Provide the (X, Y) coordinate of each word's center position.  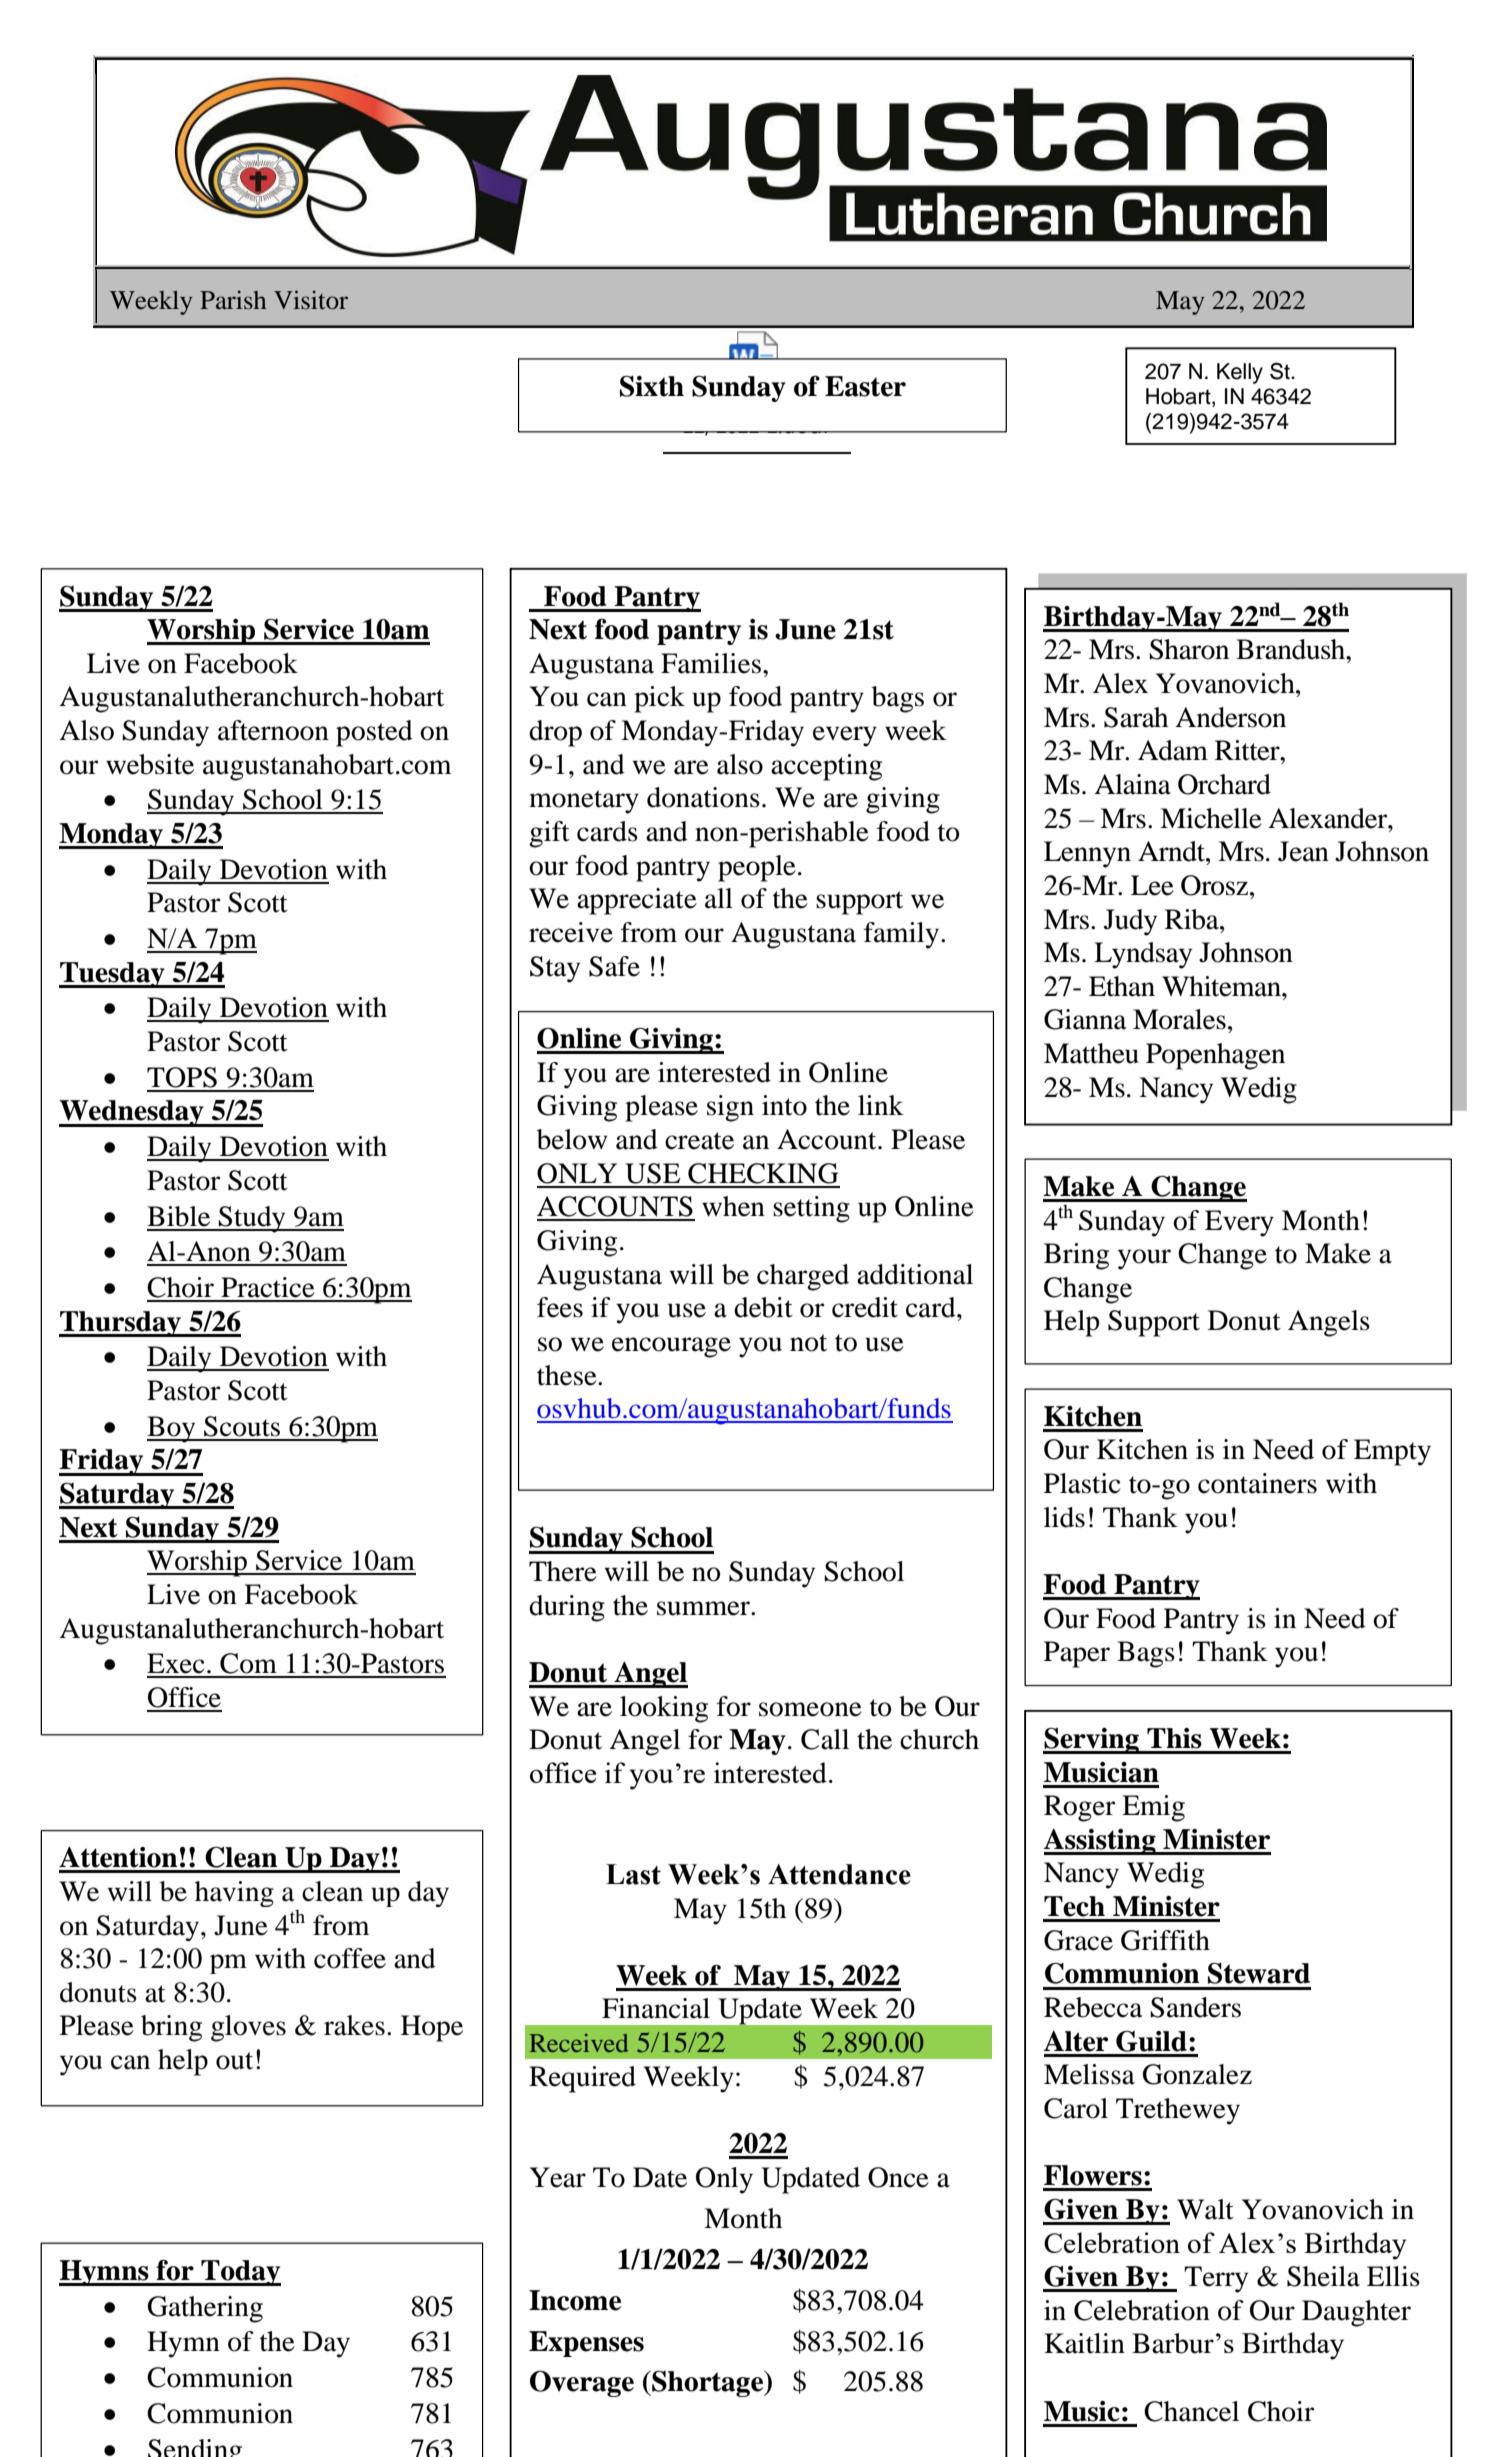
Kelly (1240, 373)
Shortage (708, 2383)
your (1144, 1259)
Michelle (1211, 818)
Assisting (1101, 1842)
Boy (172, 1429)
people (757, 868)
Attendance (839, 1874)
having (234, 1894)
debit (763, 1307)
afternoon (273, 730)
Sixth (652, 386)
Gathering (205, 2309)
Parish (233, 300)
